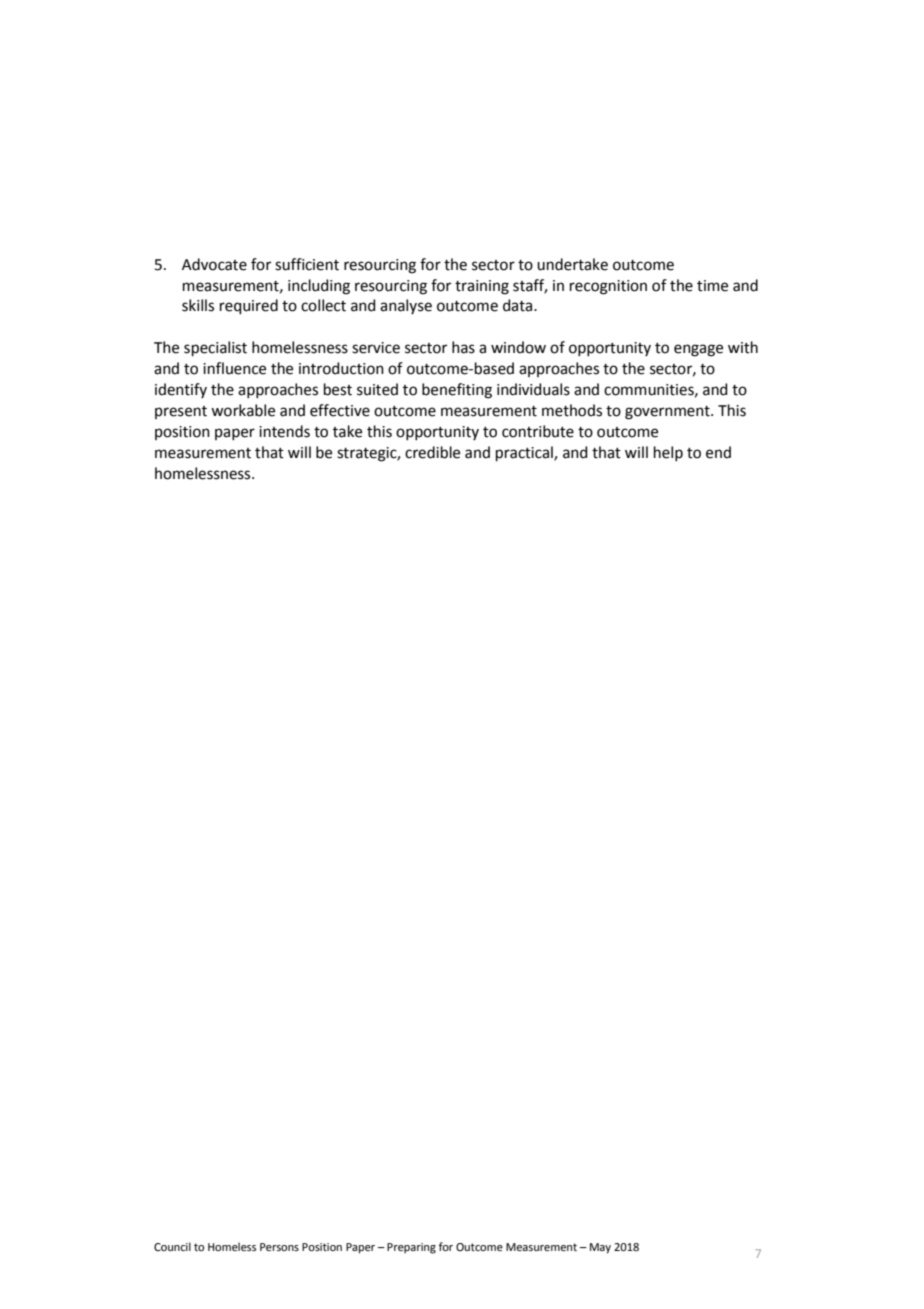 This page has height=1309, width=924. Describe the element at coordinates (432, 452) in the page. I see `credible` at that location.
